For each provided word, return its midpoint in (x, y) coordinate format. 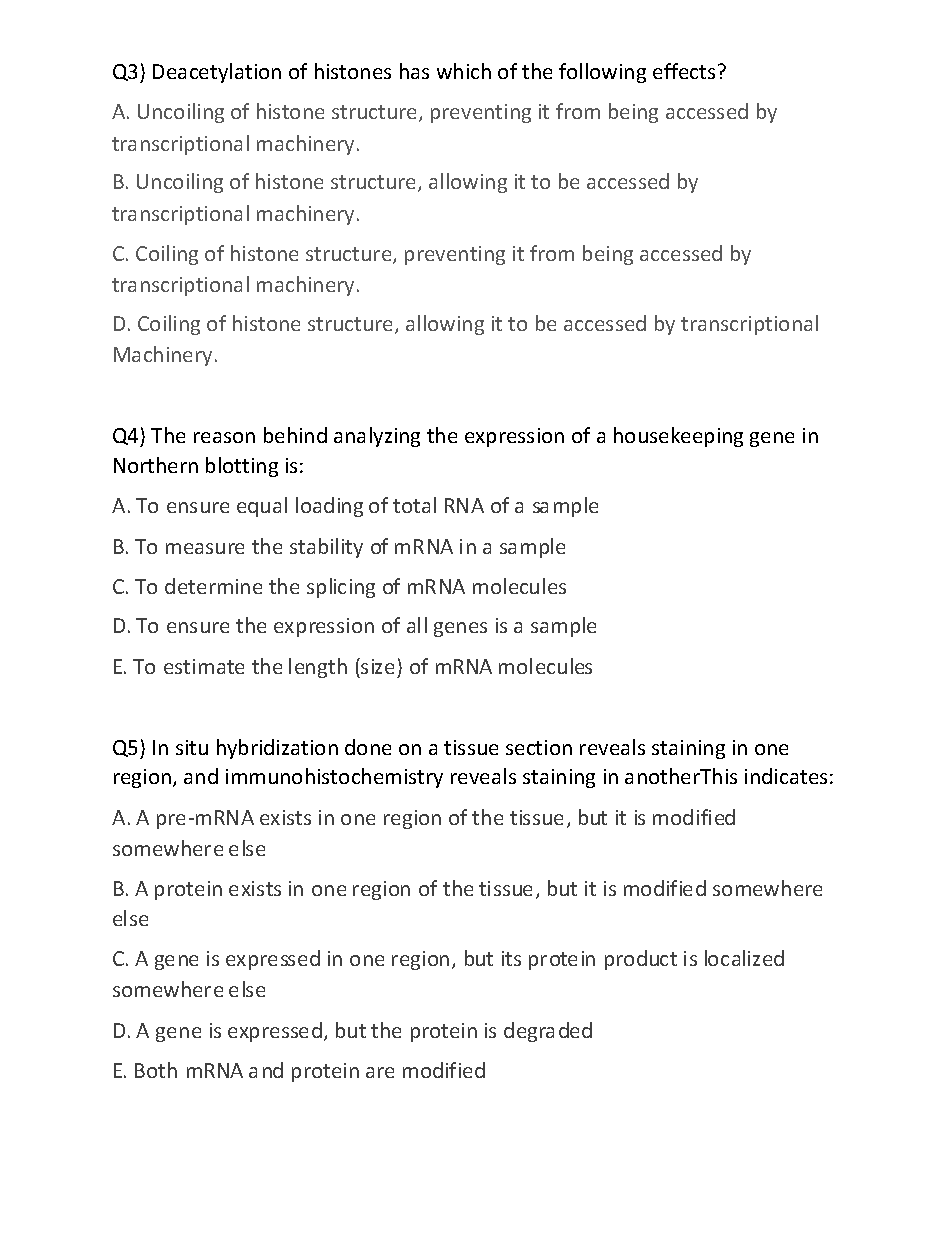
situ (192, 747)
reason (224, 437)
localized (744, 958)
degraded (548, 1032)
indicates (786, 776)
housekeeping (678, 437)
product (641, 960)
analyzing (377, 437)
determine (213, 586)
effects (684, 71)
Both (156, 1070)
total (414, 505)
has (414, 71)
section (539, 747)
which (464, 71)
